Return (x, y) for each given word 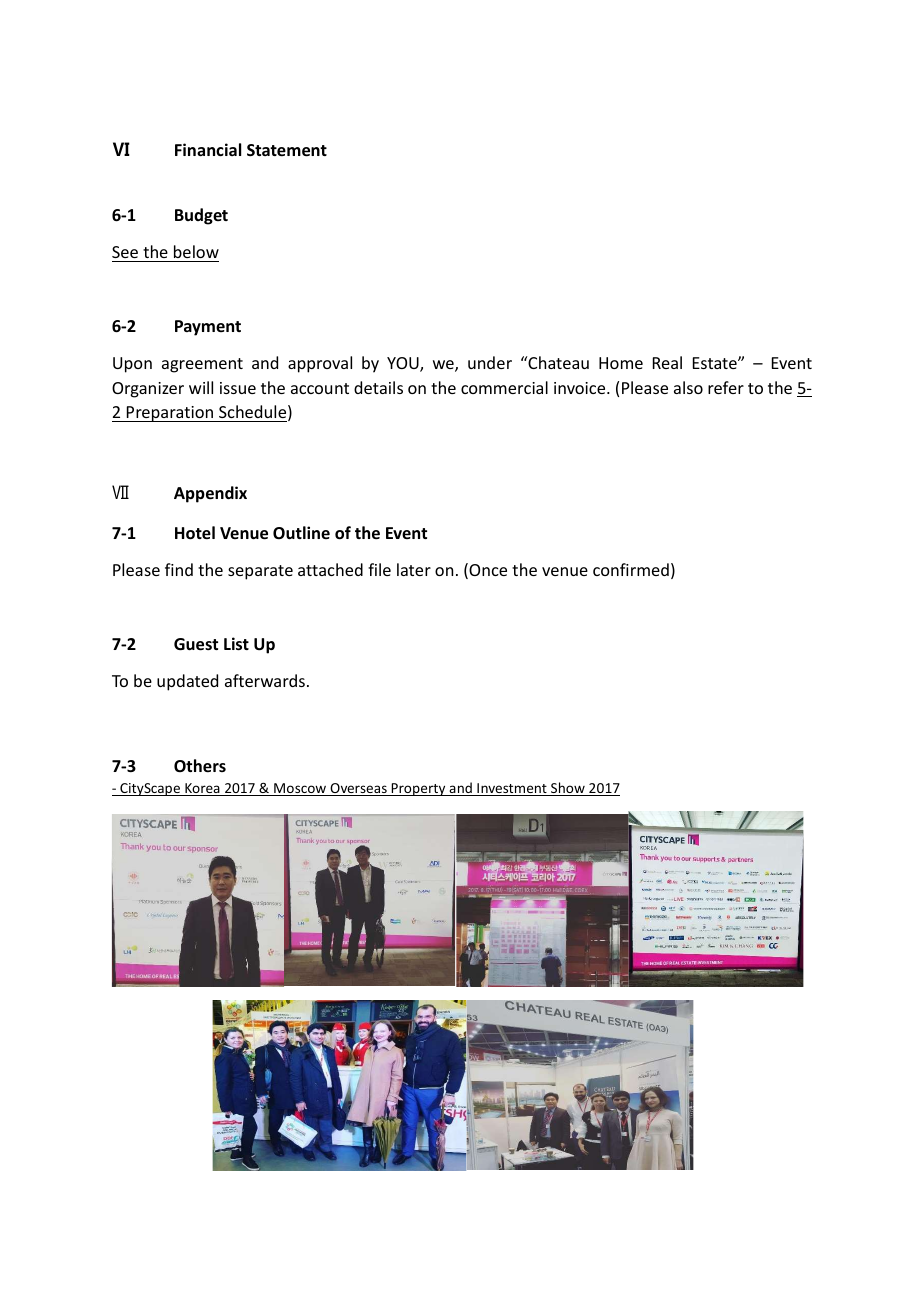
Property (419, 789)
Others (200, 766)
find (179, 569)
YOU (404, 364)
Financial (208, 149)
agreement (202, 365)
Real (667, 362)
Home (621, 363)
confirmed (631, 569)
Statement (287, 150)
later (414, 569)
